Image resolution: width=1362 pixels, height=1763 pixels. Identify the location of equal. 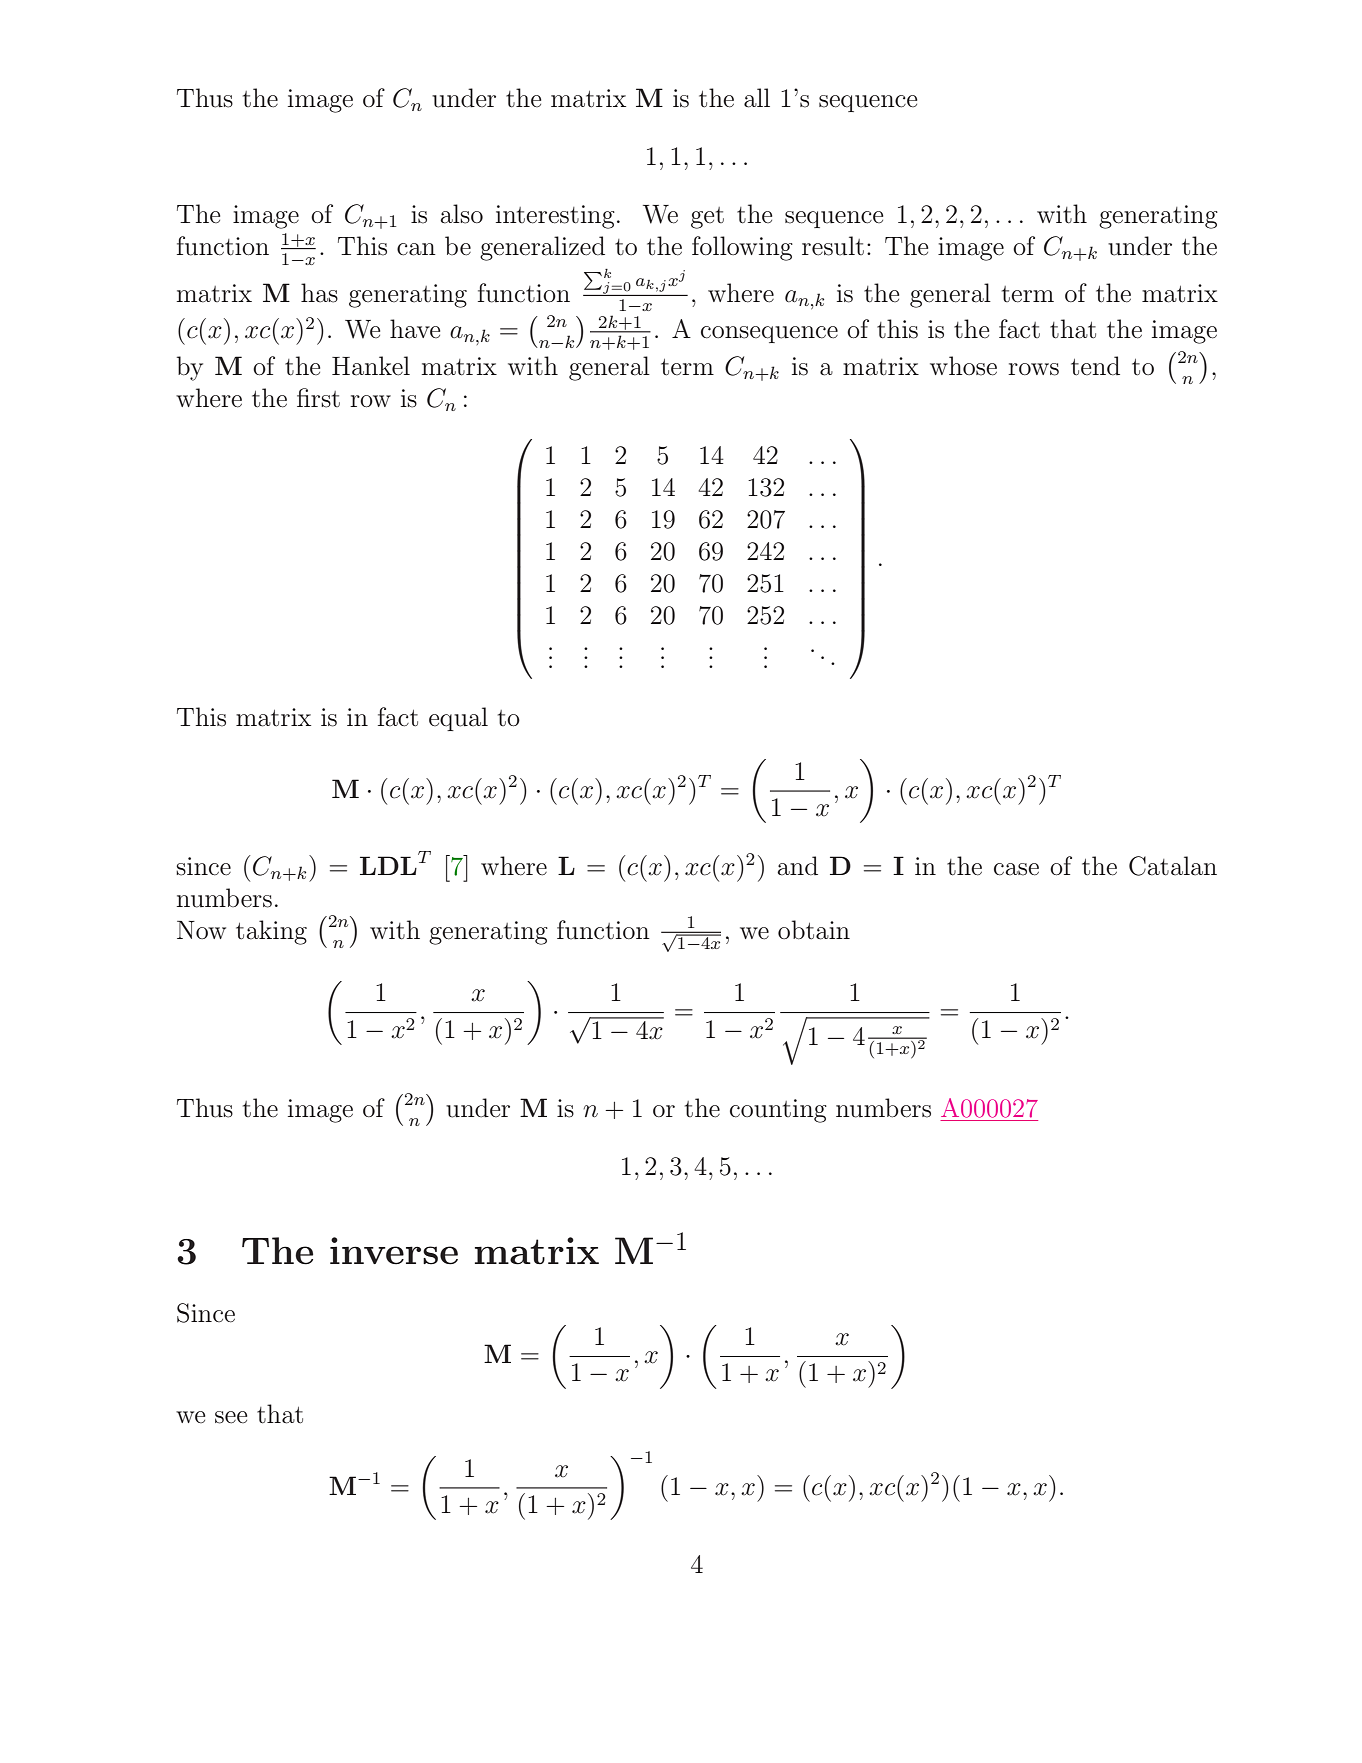
(458, 719).
